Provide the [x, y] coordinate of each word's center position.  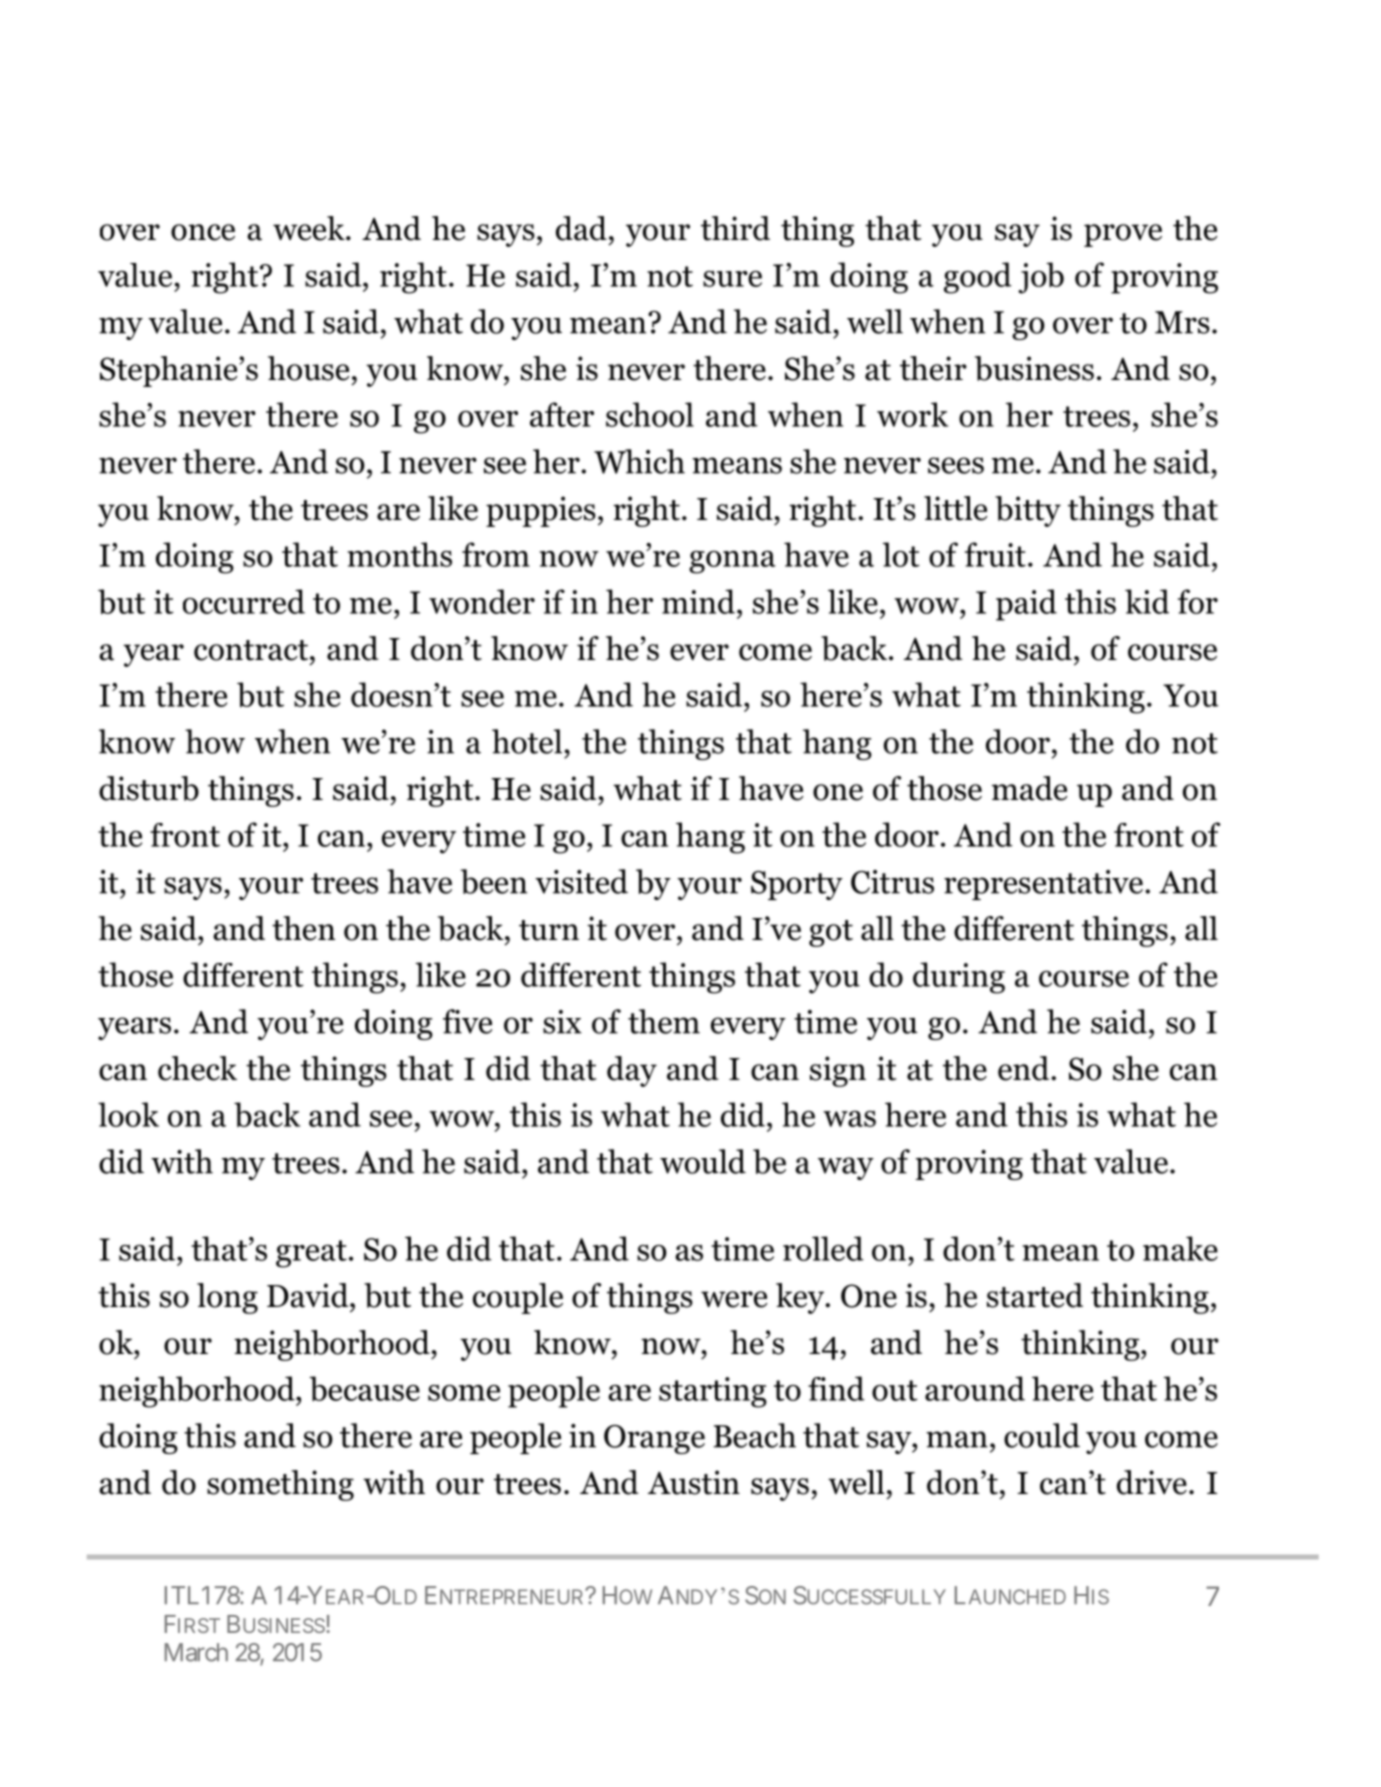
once [203, 232]
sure [732, 278]
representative [1043, 885]
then [304, 928]
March [196, 1652]
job [1041, 278]
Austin [694, 1482]
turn [549, 930]
